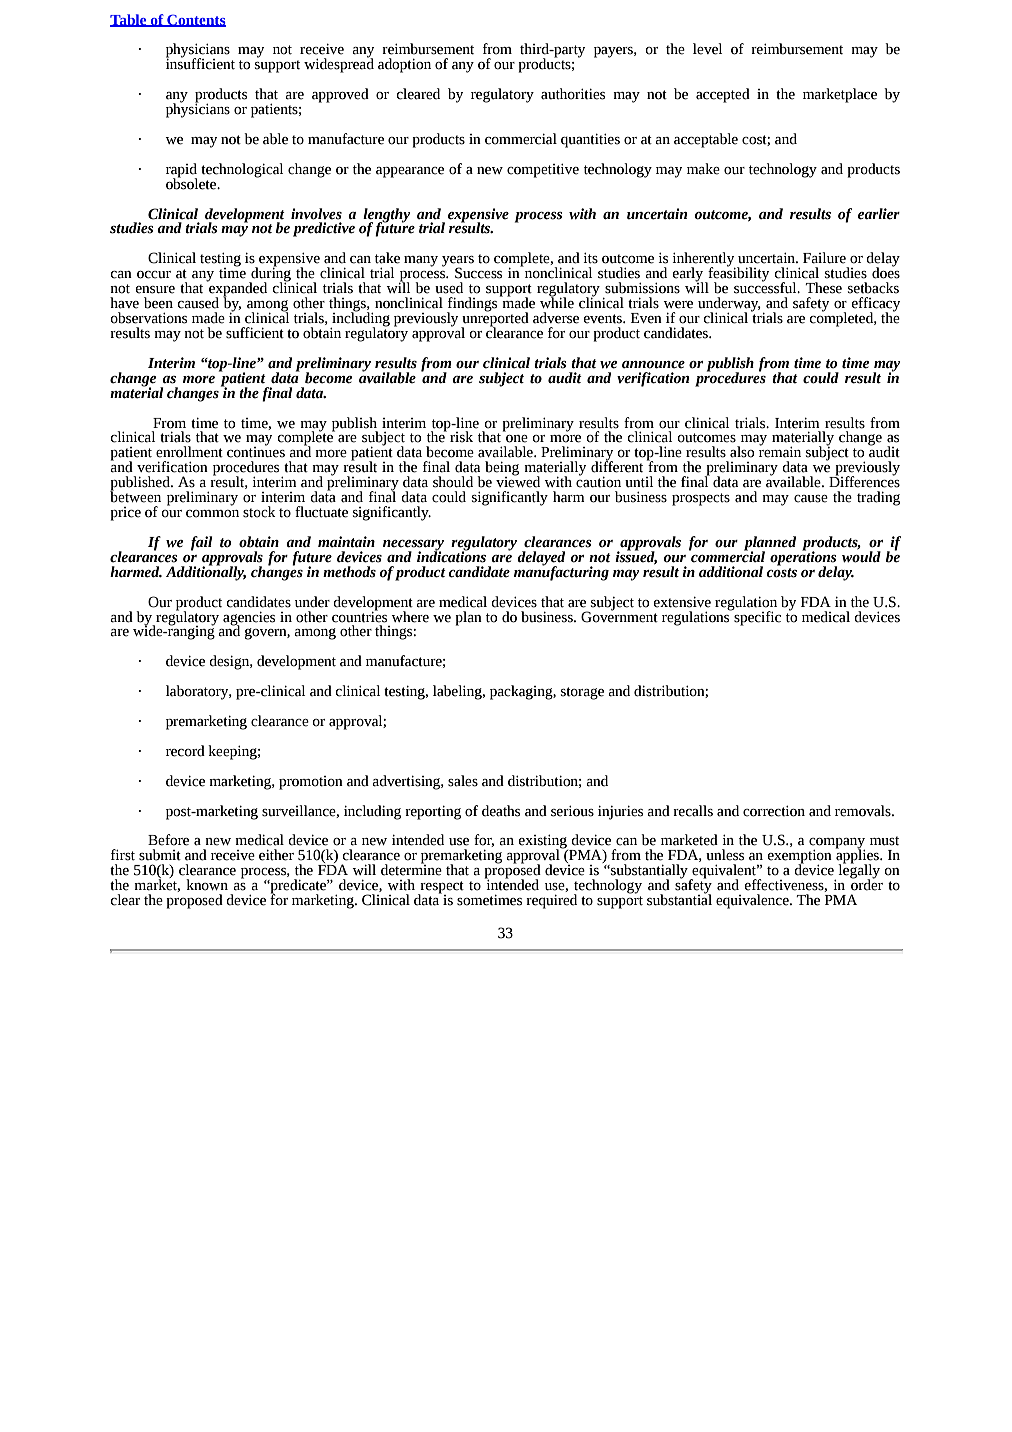 The height and width of the page is (1432, 1012). Describe the element at coordinates (207, 885) in the page. I see `known` at that location.
